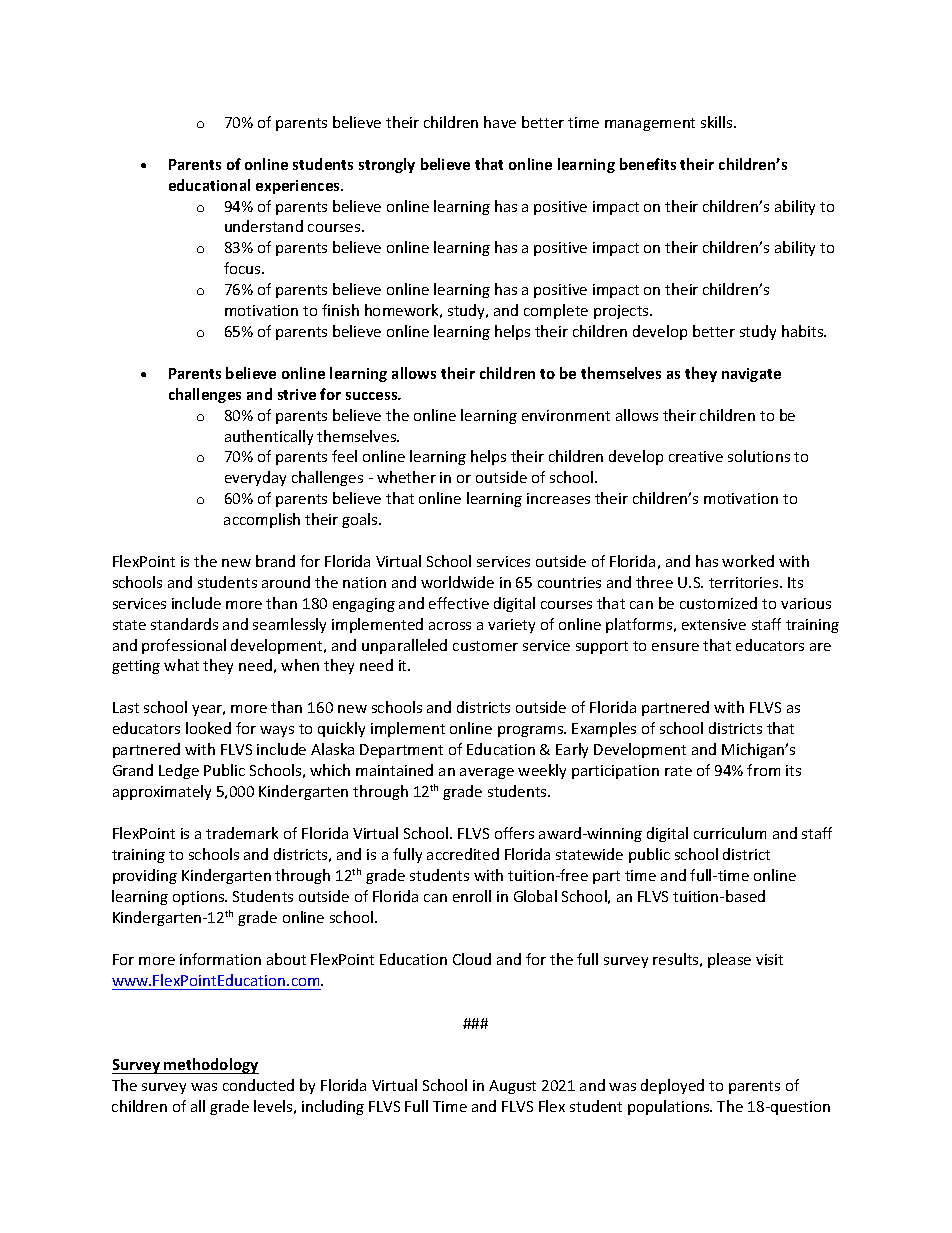  I want to click on skills, so click(718, 122).
